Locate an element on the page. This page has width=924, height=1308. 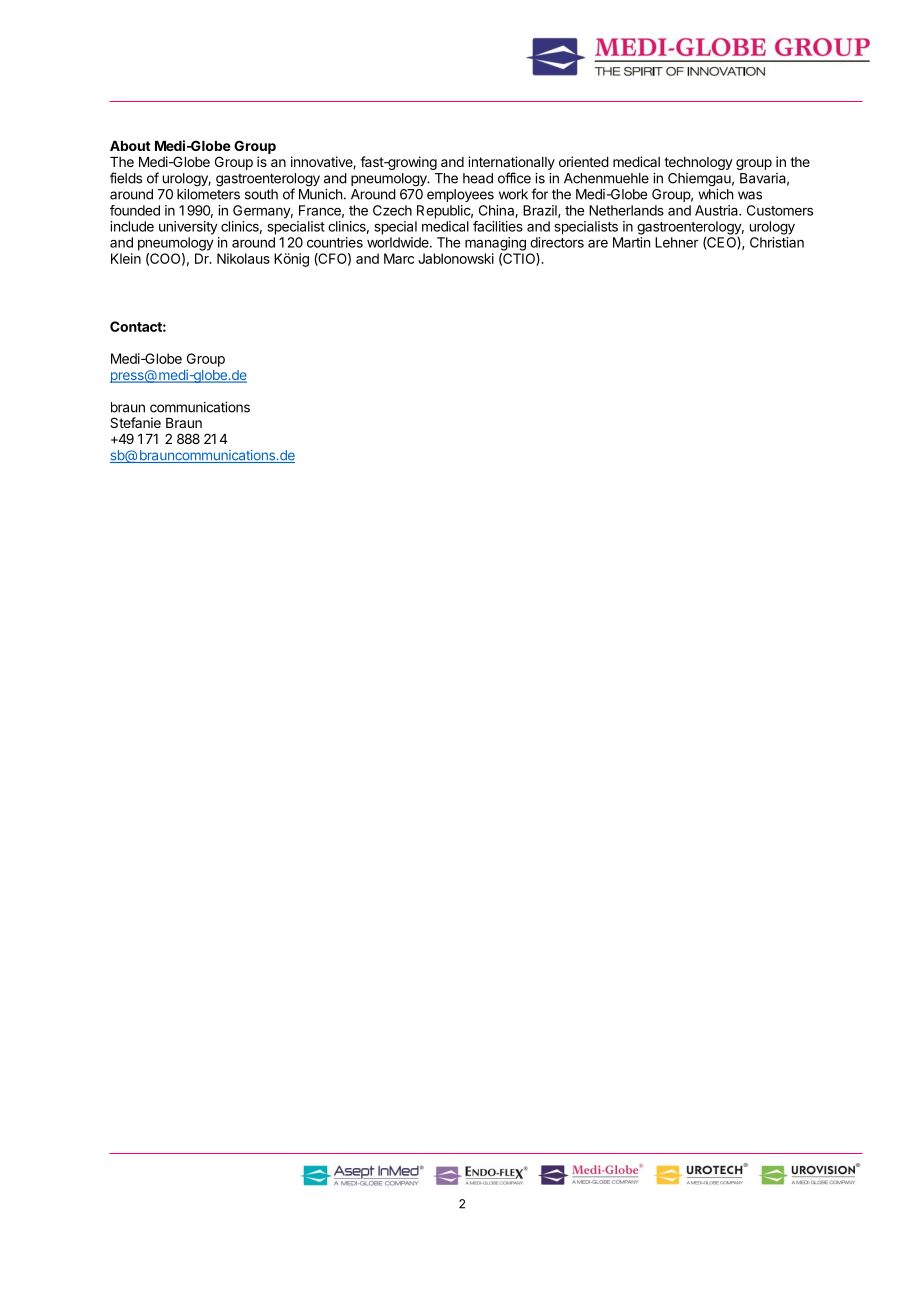
technology is located at coordinates (698, 163).
